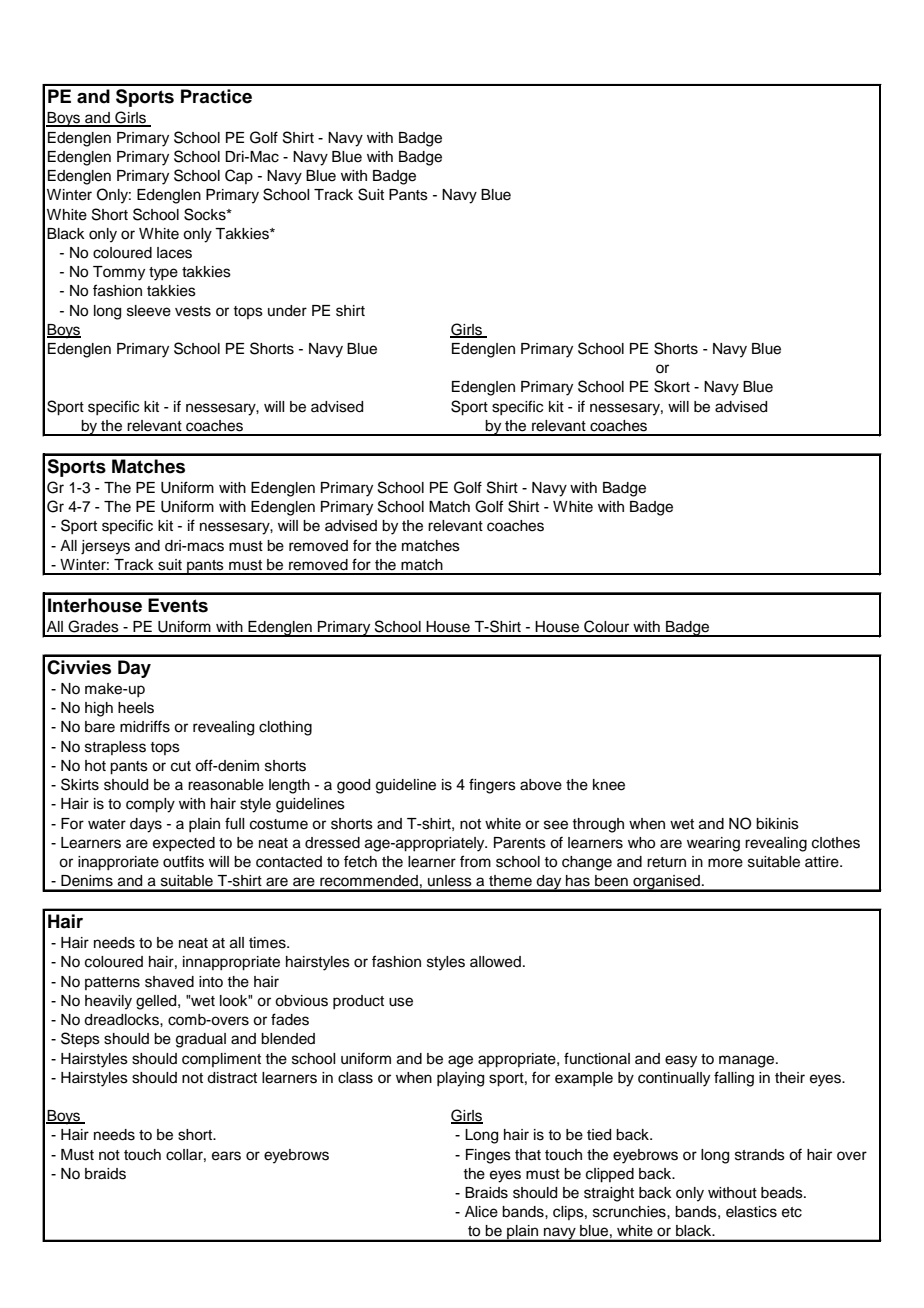 This document has width=924, height=1308. I want to click on bikinis, so click(777, 824).
